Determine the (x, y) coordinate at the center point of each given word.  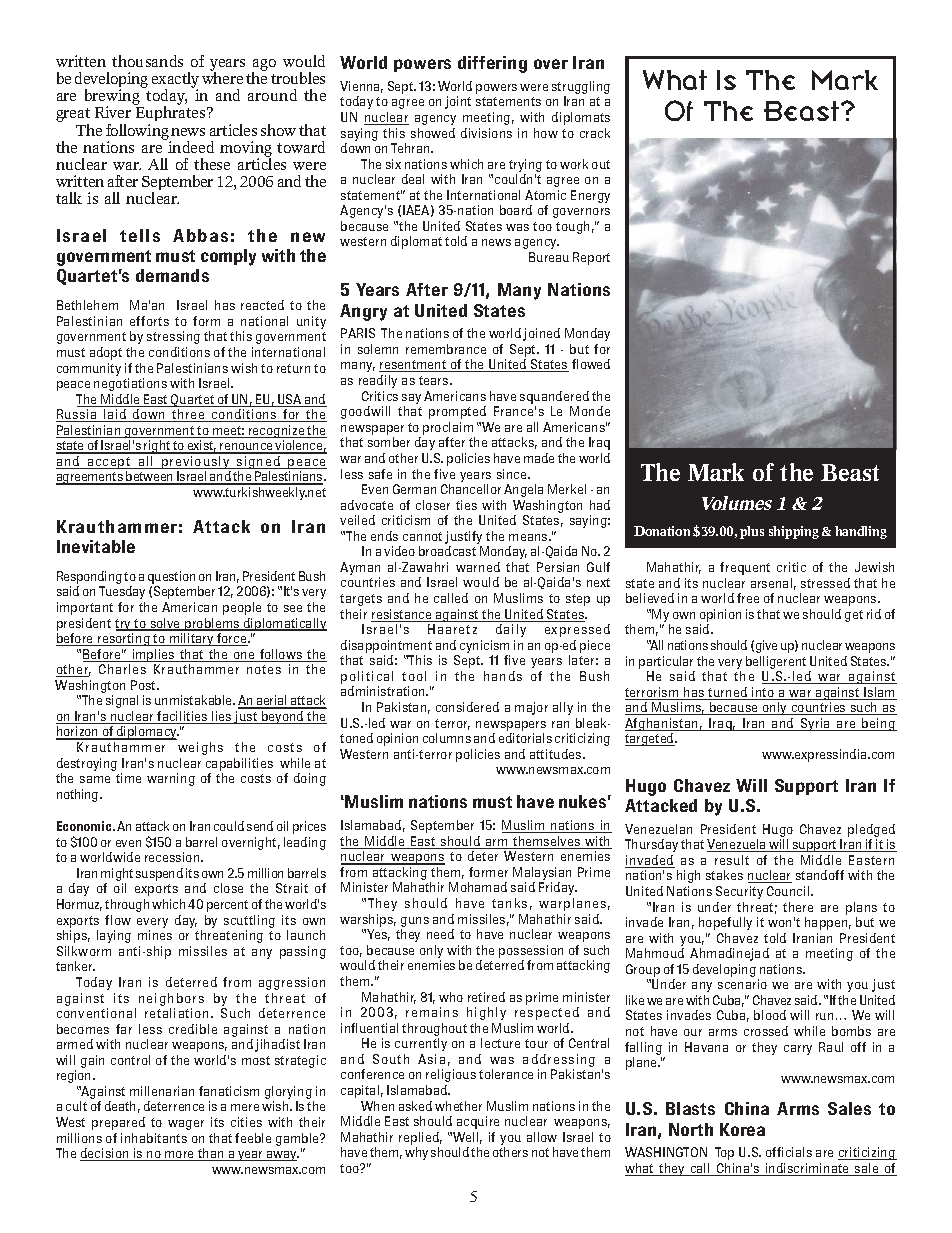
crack (595, 133)
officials (789, 1152)
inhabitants (154, 1138)
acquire (478, 1122)
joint (458, 102)
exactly (175, 81)
